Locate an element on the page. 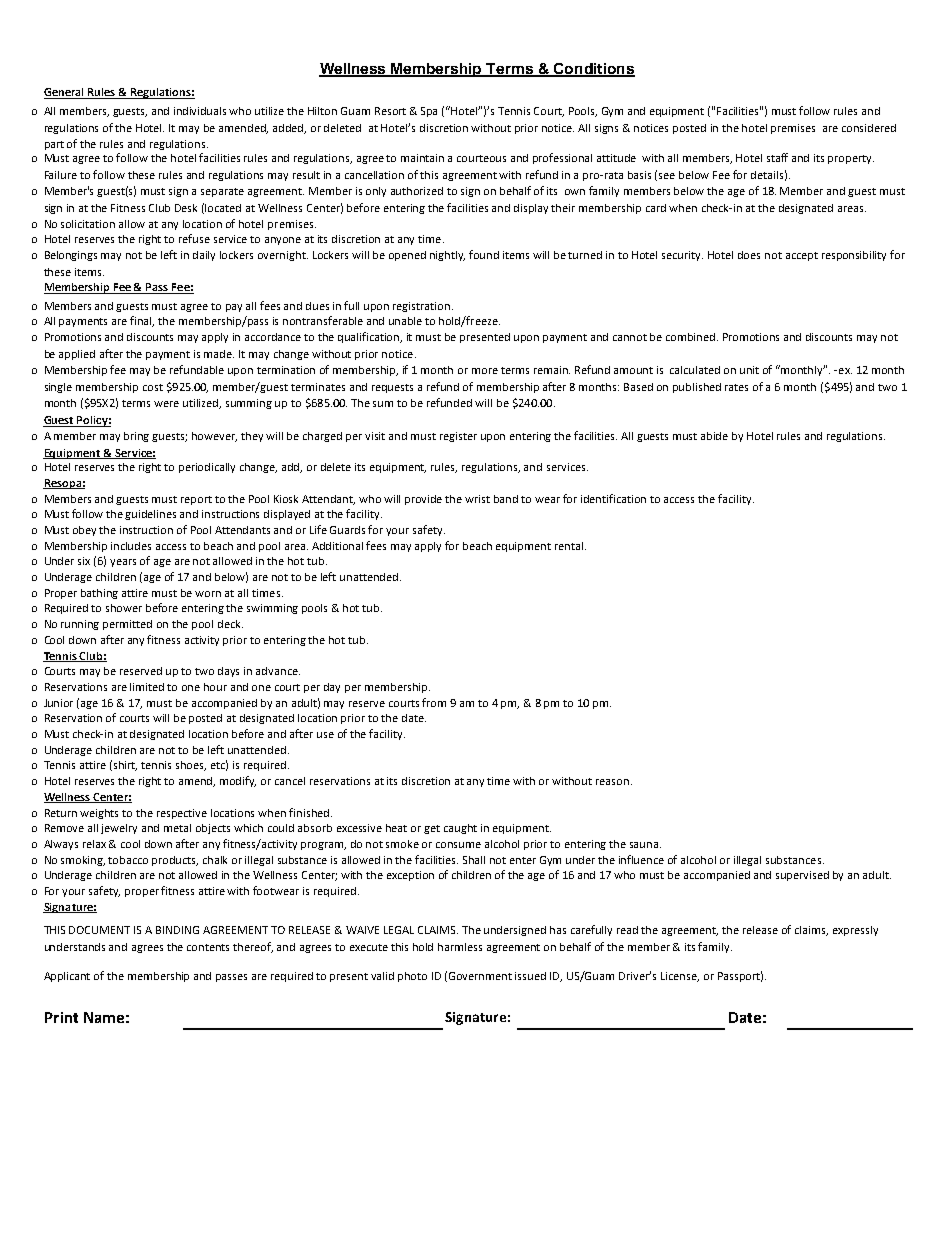 The height and width of the document is (1233, 952). staff is located at coordinates (777, 157).
